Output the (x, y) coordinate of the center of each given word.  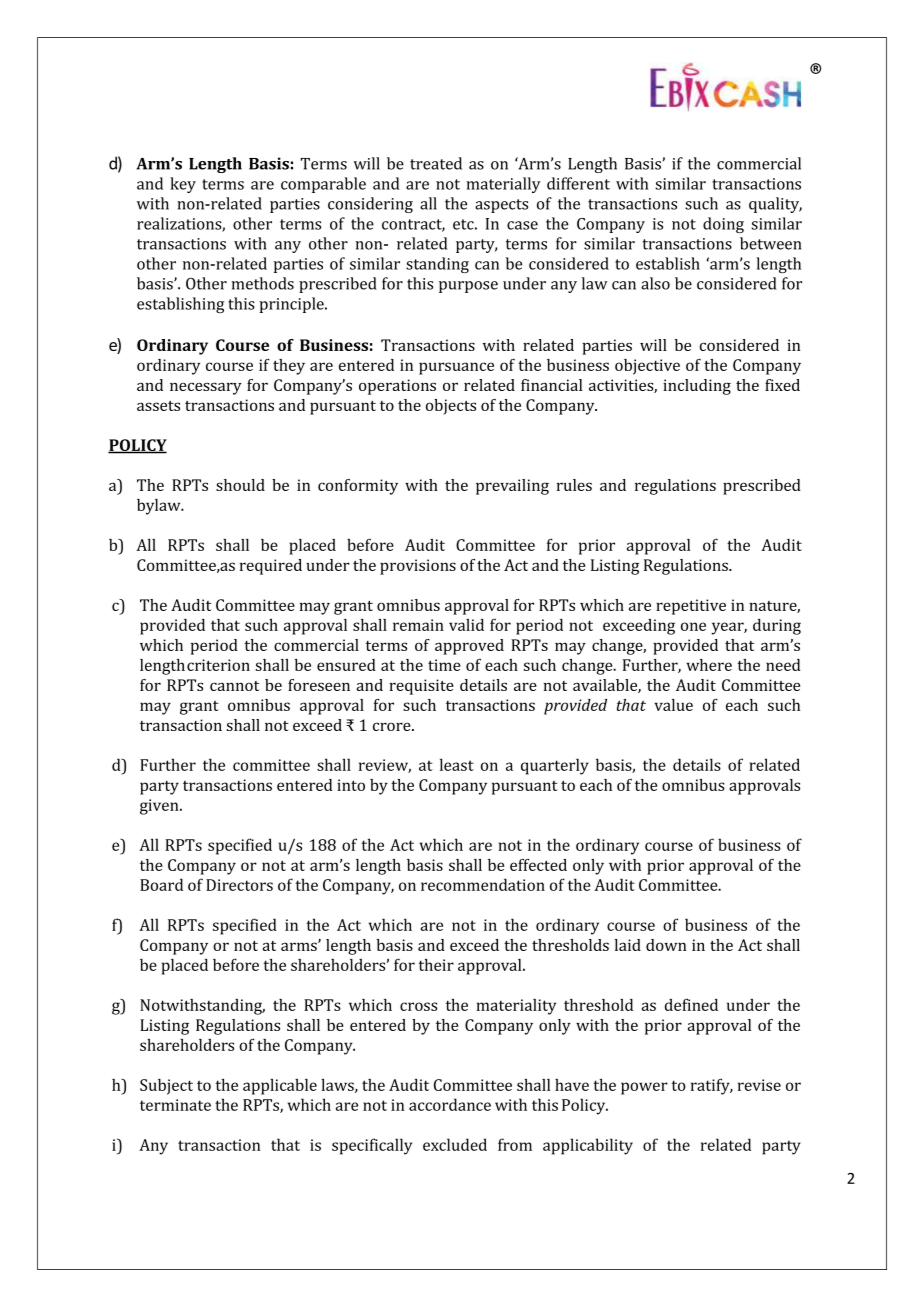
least (457, 764)
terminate (175, 1105)
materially (503, 185)
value (673, 705)
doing (723, 225)
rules (574, 485)
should (240, 485)
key (183, 185)
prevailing (512, 487)
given (160, 807)
